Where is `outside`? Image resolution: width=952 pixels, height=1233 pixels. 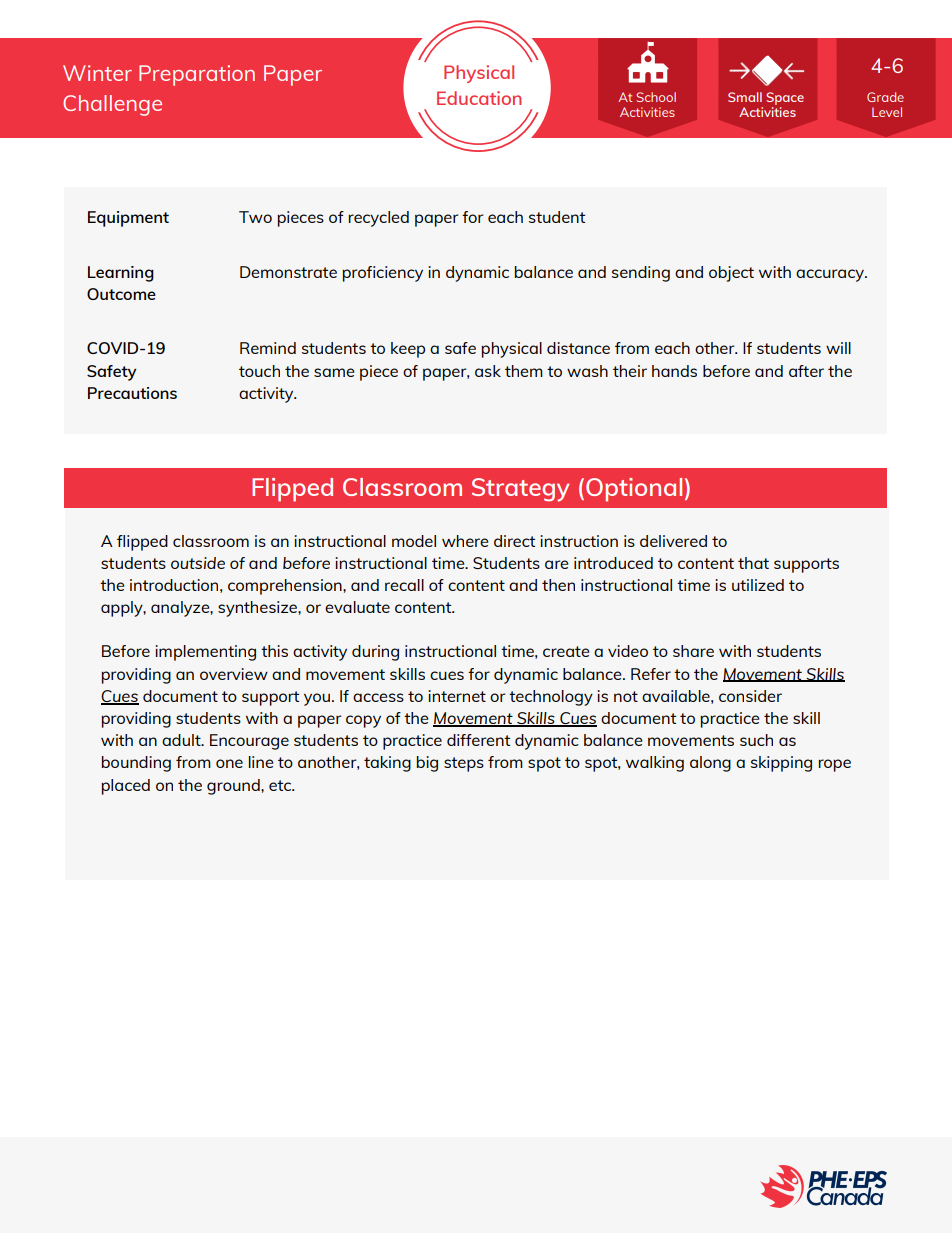 outside is located at coordinates (198, 563).
